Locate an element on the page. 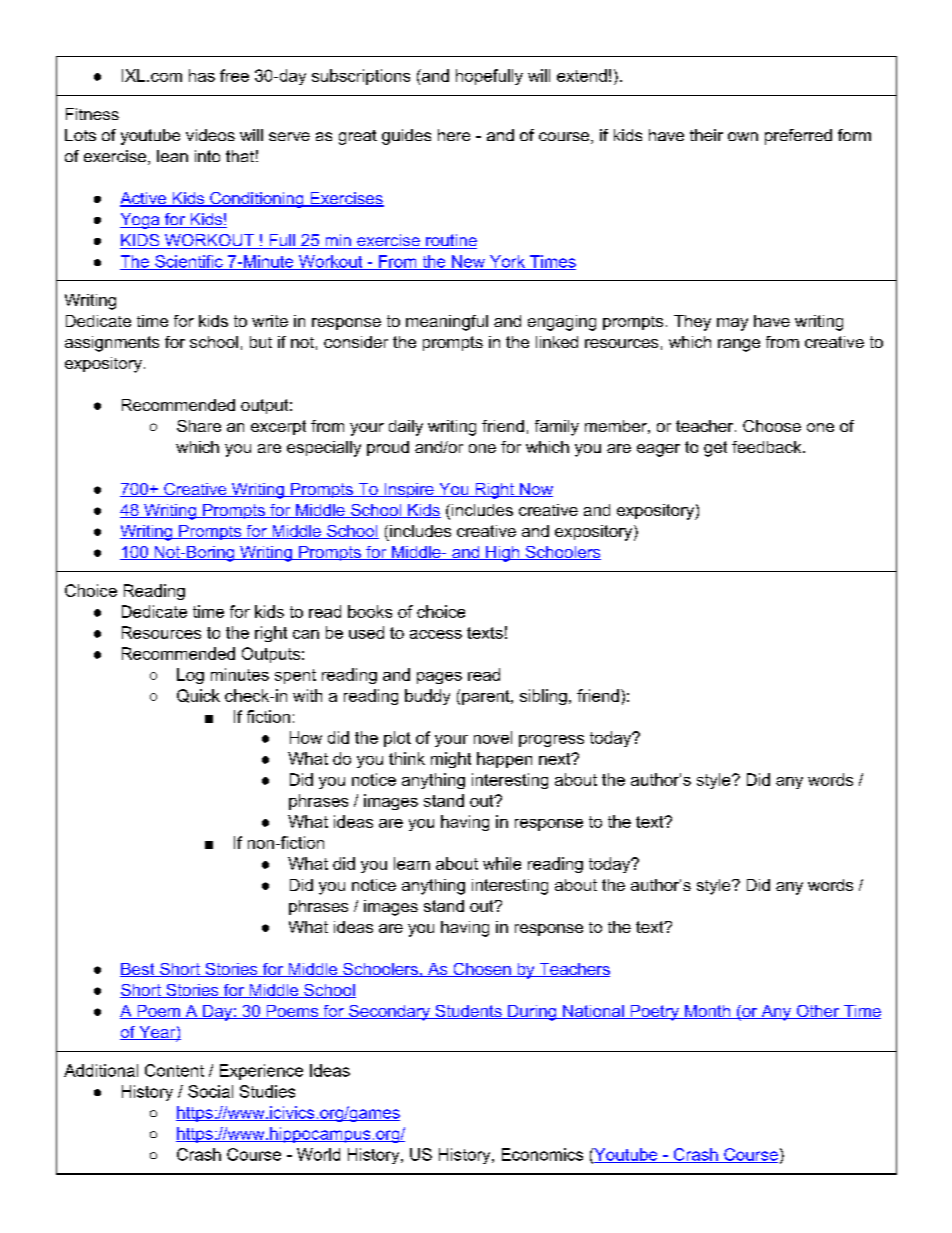 This page has height=1233, width=952. here is located at coordinates (454, 135).
